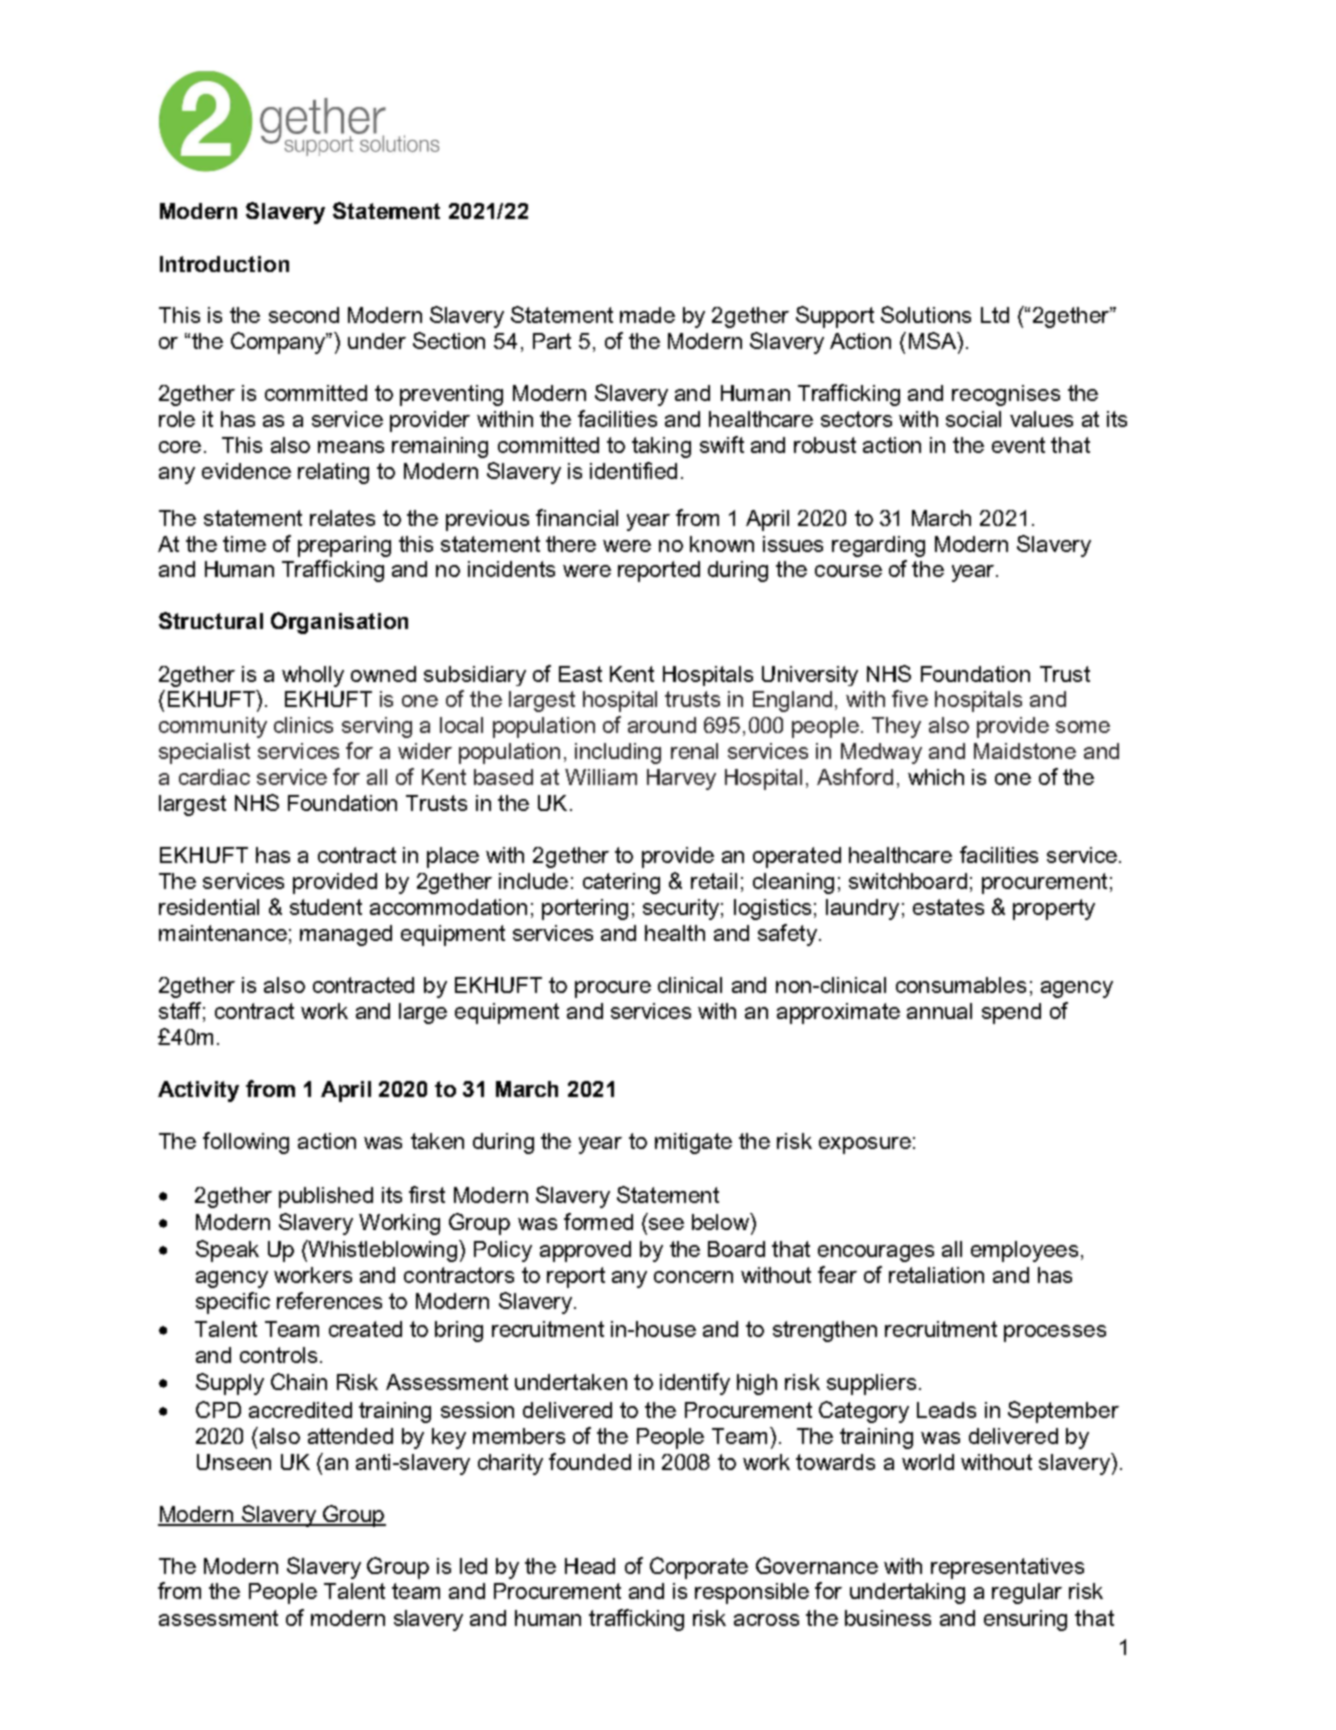 The height and width of the screenshot is (1730, 1336). What do you see at coordinates (1007, 1568) in the screenshot?
I see `representatives` at bounding box center [1007, 1568].
